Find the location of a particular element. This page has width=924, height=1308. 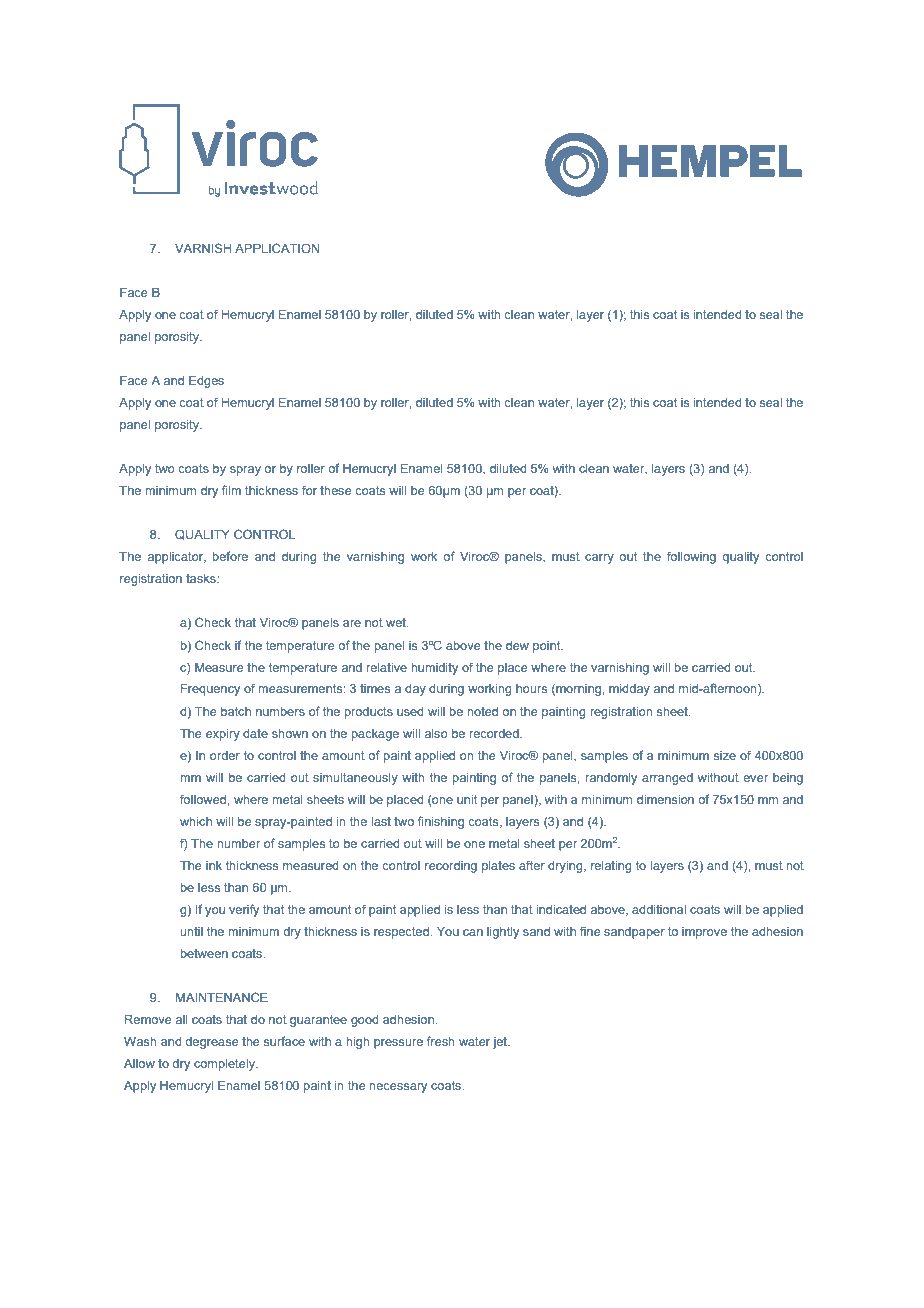

midday is located at coordinates (629, 690).
